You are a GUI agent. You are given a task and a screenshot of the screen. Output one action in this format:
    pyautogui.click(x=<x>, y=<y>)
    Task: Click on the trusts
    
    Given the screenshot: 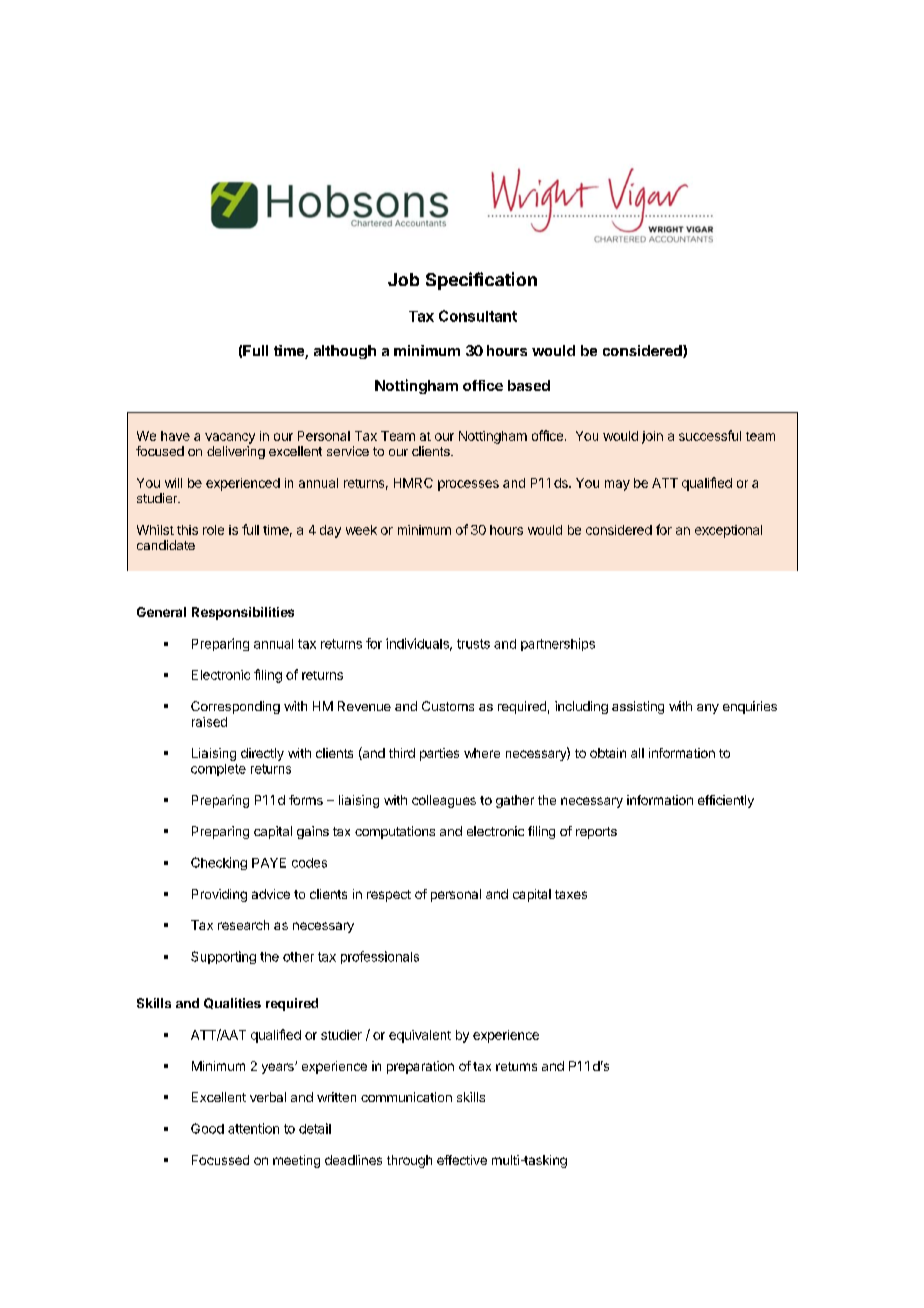 What is the action you would take?
    pyautogui.click(x=473, y=644)
